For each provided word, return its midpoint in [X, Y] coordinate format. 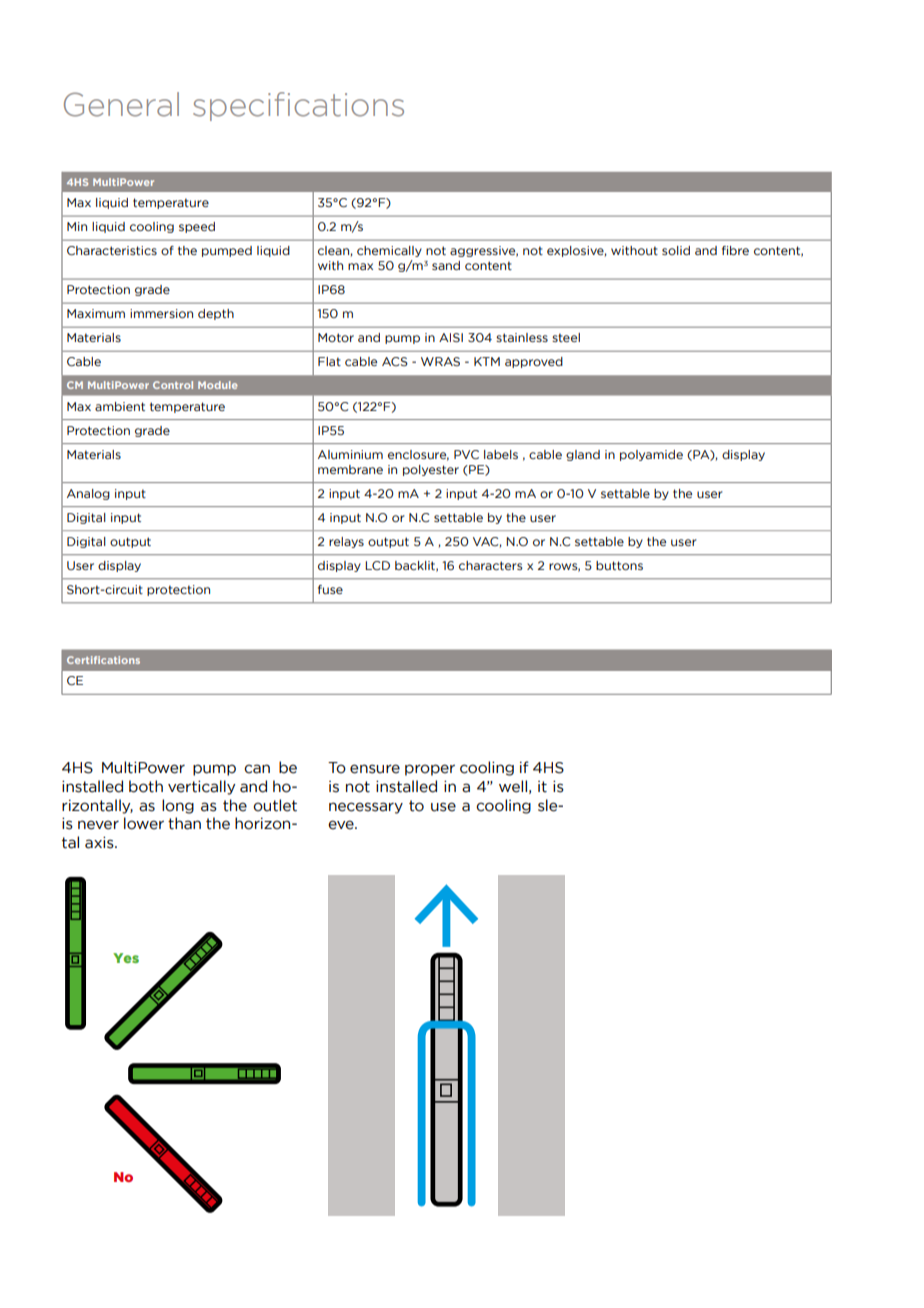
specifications [298, 106]
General [121, 104]
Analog [88, 494]
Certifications [103, 660]
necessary [366, 808]
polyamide [651, 455]
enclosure [418, 455]
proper [430, 770]
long [178, 806]
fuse [330, 589]
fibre [735, 250]
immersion [161, 313]
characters [491, 565]
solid [676, 250]
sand [446, 265]
